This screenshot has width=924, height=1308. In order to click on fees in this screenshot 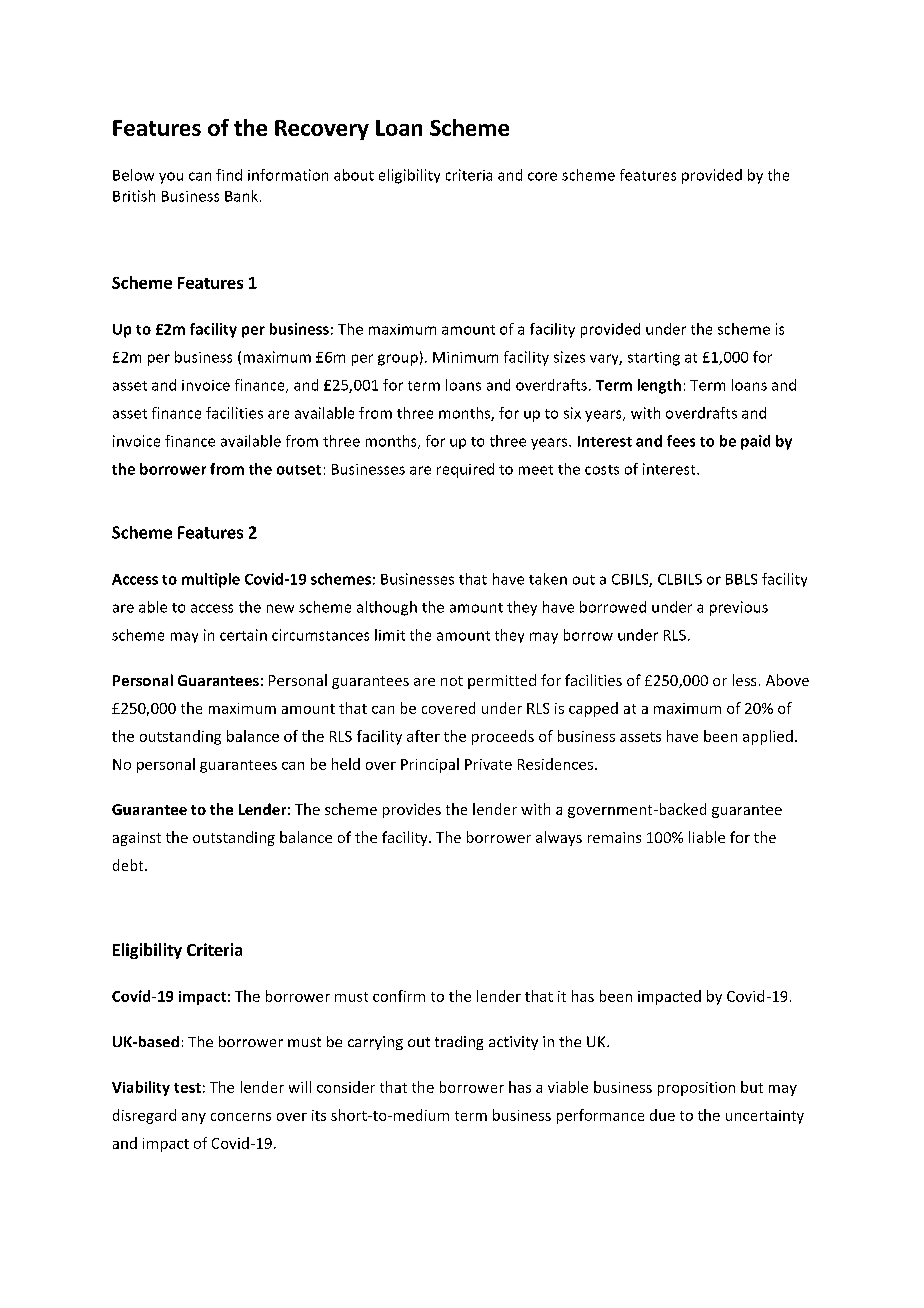, I will do `click(681, 441)`.
